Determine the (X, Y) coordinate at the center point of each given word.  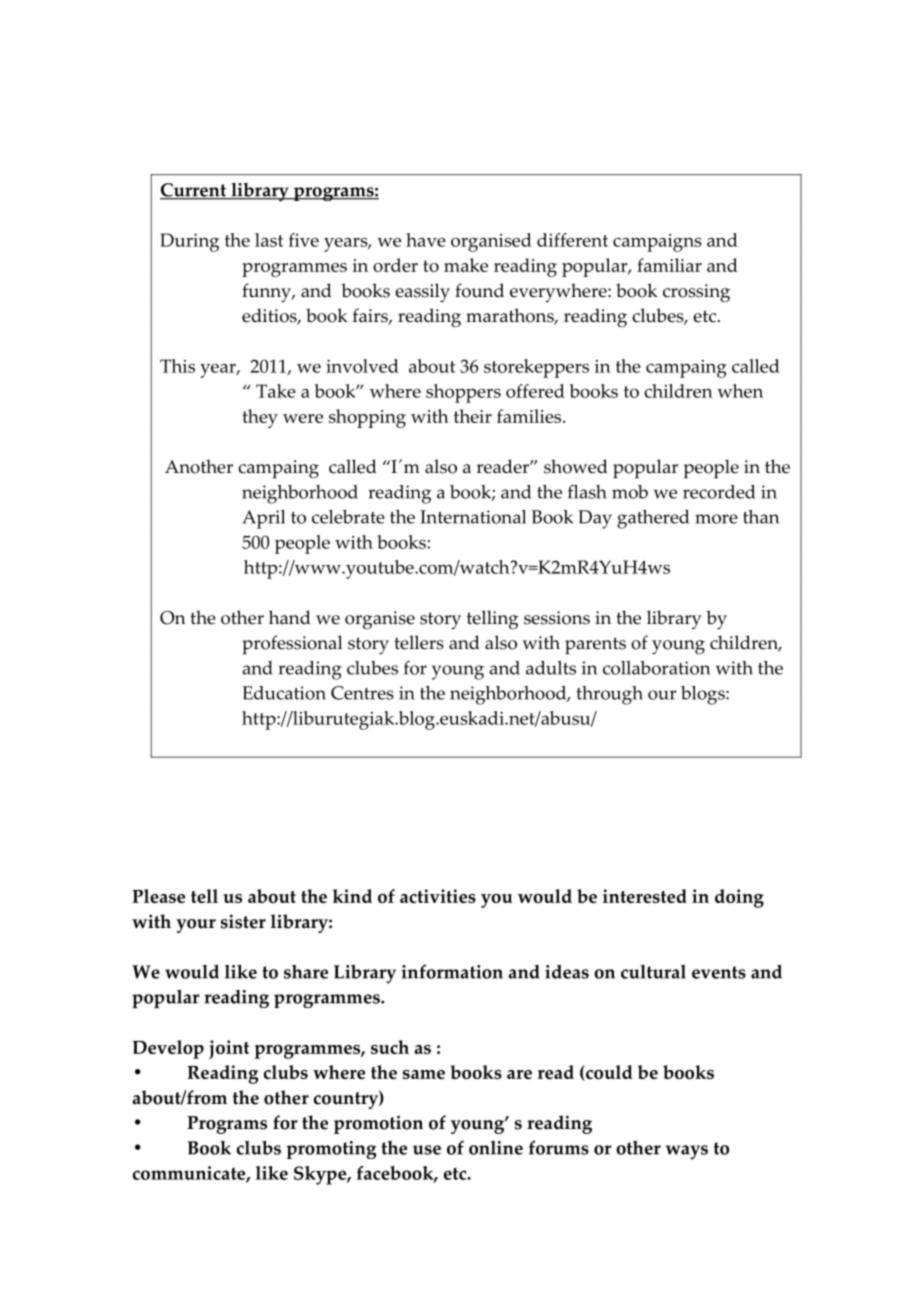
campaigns (657, 243)
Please (158, 896)
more (716, 519)
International (473, 517)
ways (687, 1152)
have (426, 240)
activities (438, 896)
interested (645, 896)
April (263, 519)
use (427, 1150)
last (269, 240)
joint (229, 1049)
